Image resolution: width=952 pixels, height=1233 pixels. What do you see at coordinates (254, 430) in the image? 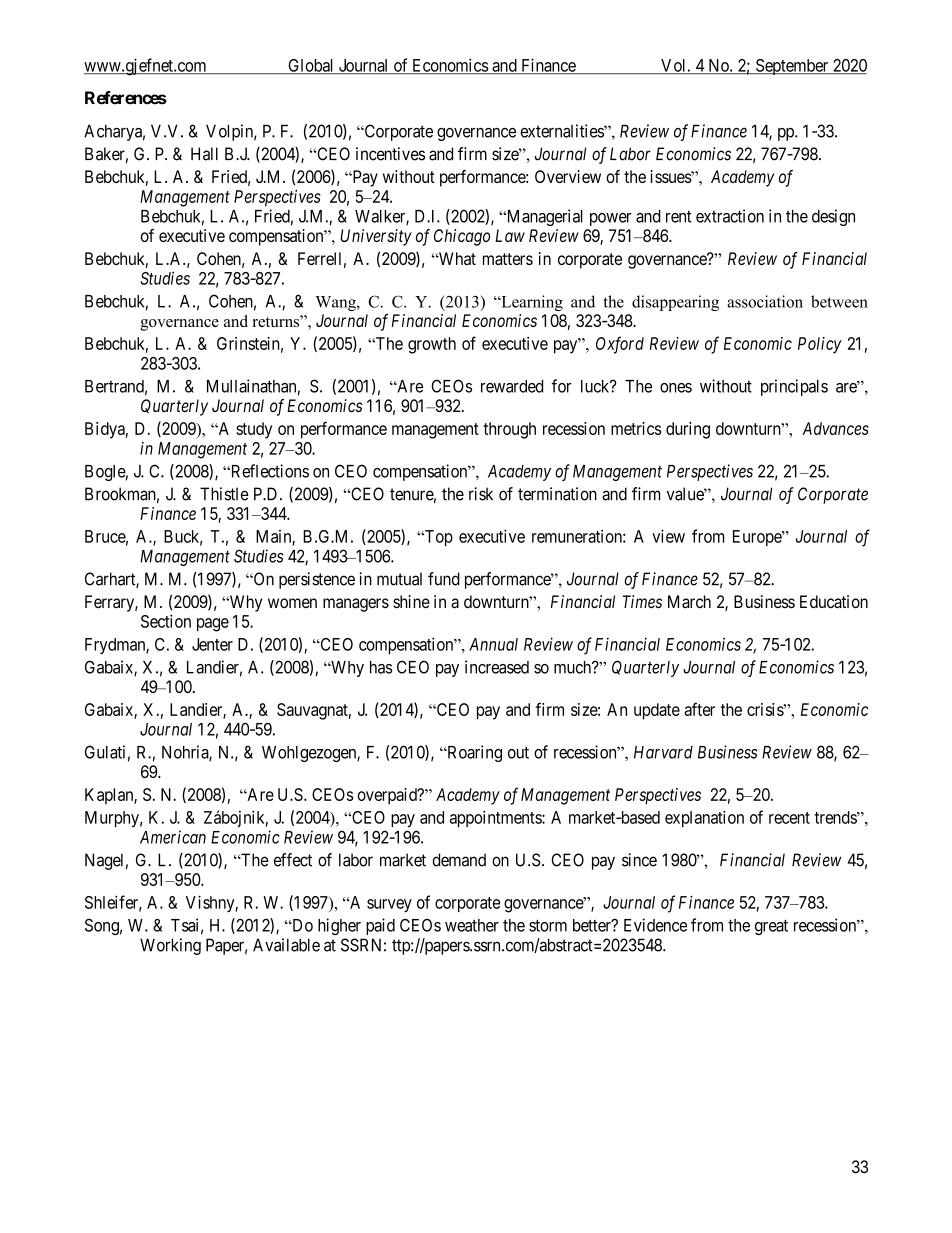
I see `study` at bounding box center [254, 430].
